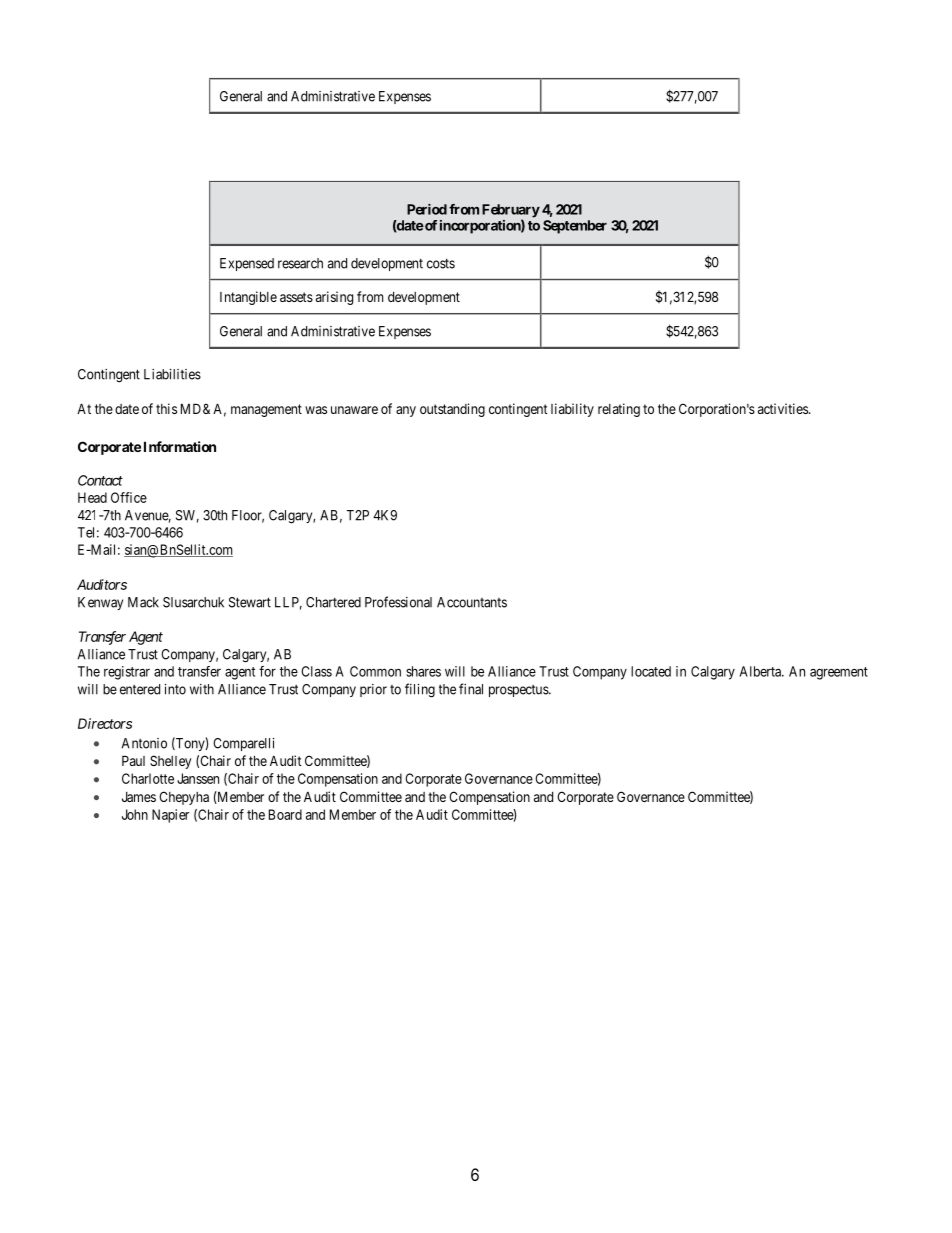 The width and height of the screenshot is (952, 1233). Describe the element at coordinates (452, 410) in the screenshot. I see `outstanding` at that location.
